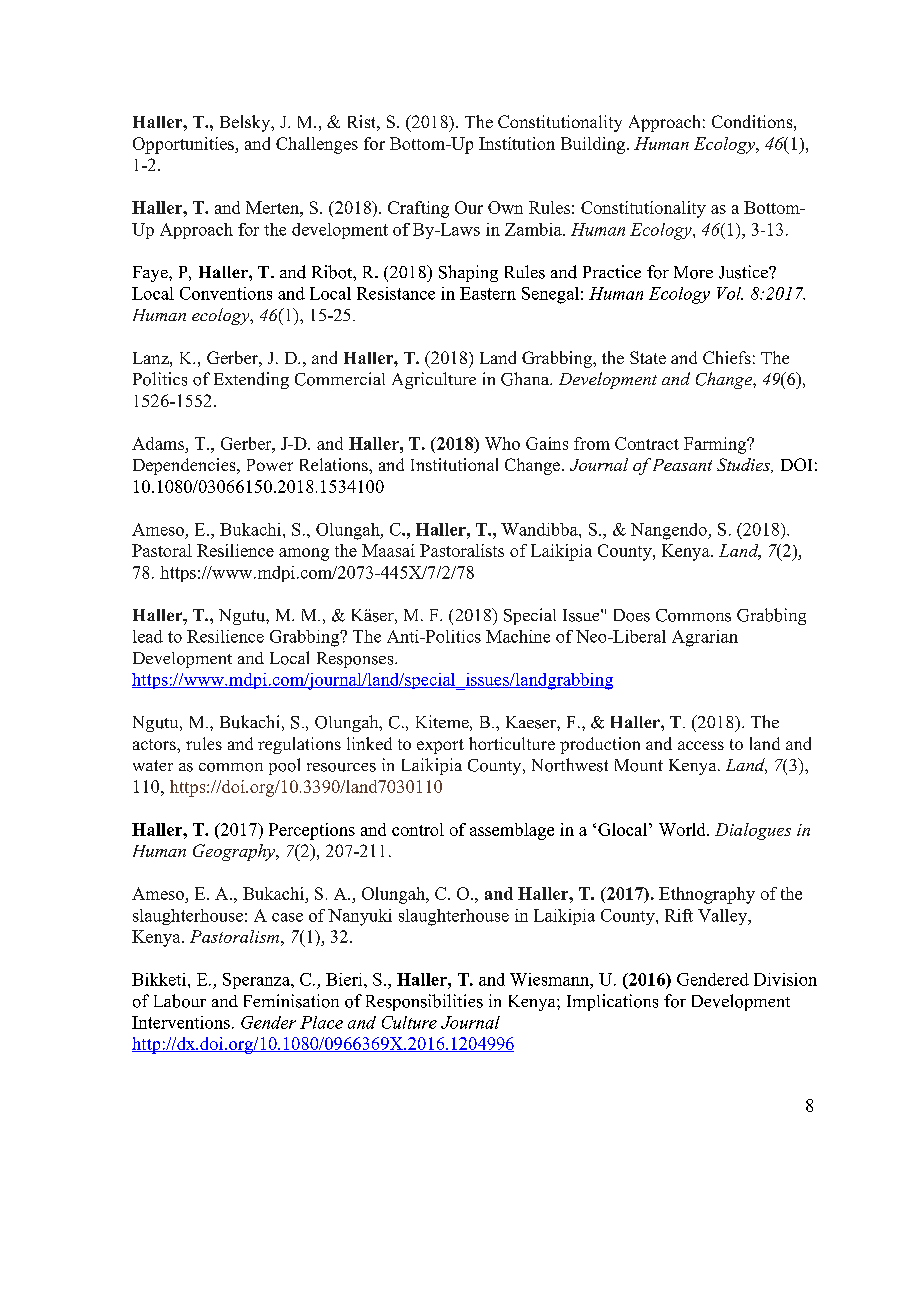 The width and height of the screenshot is (924, 1308). Describe the element at coordinates (185, 466) in the screenshot. I see `Dependencies` at that location.
